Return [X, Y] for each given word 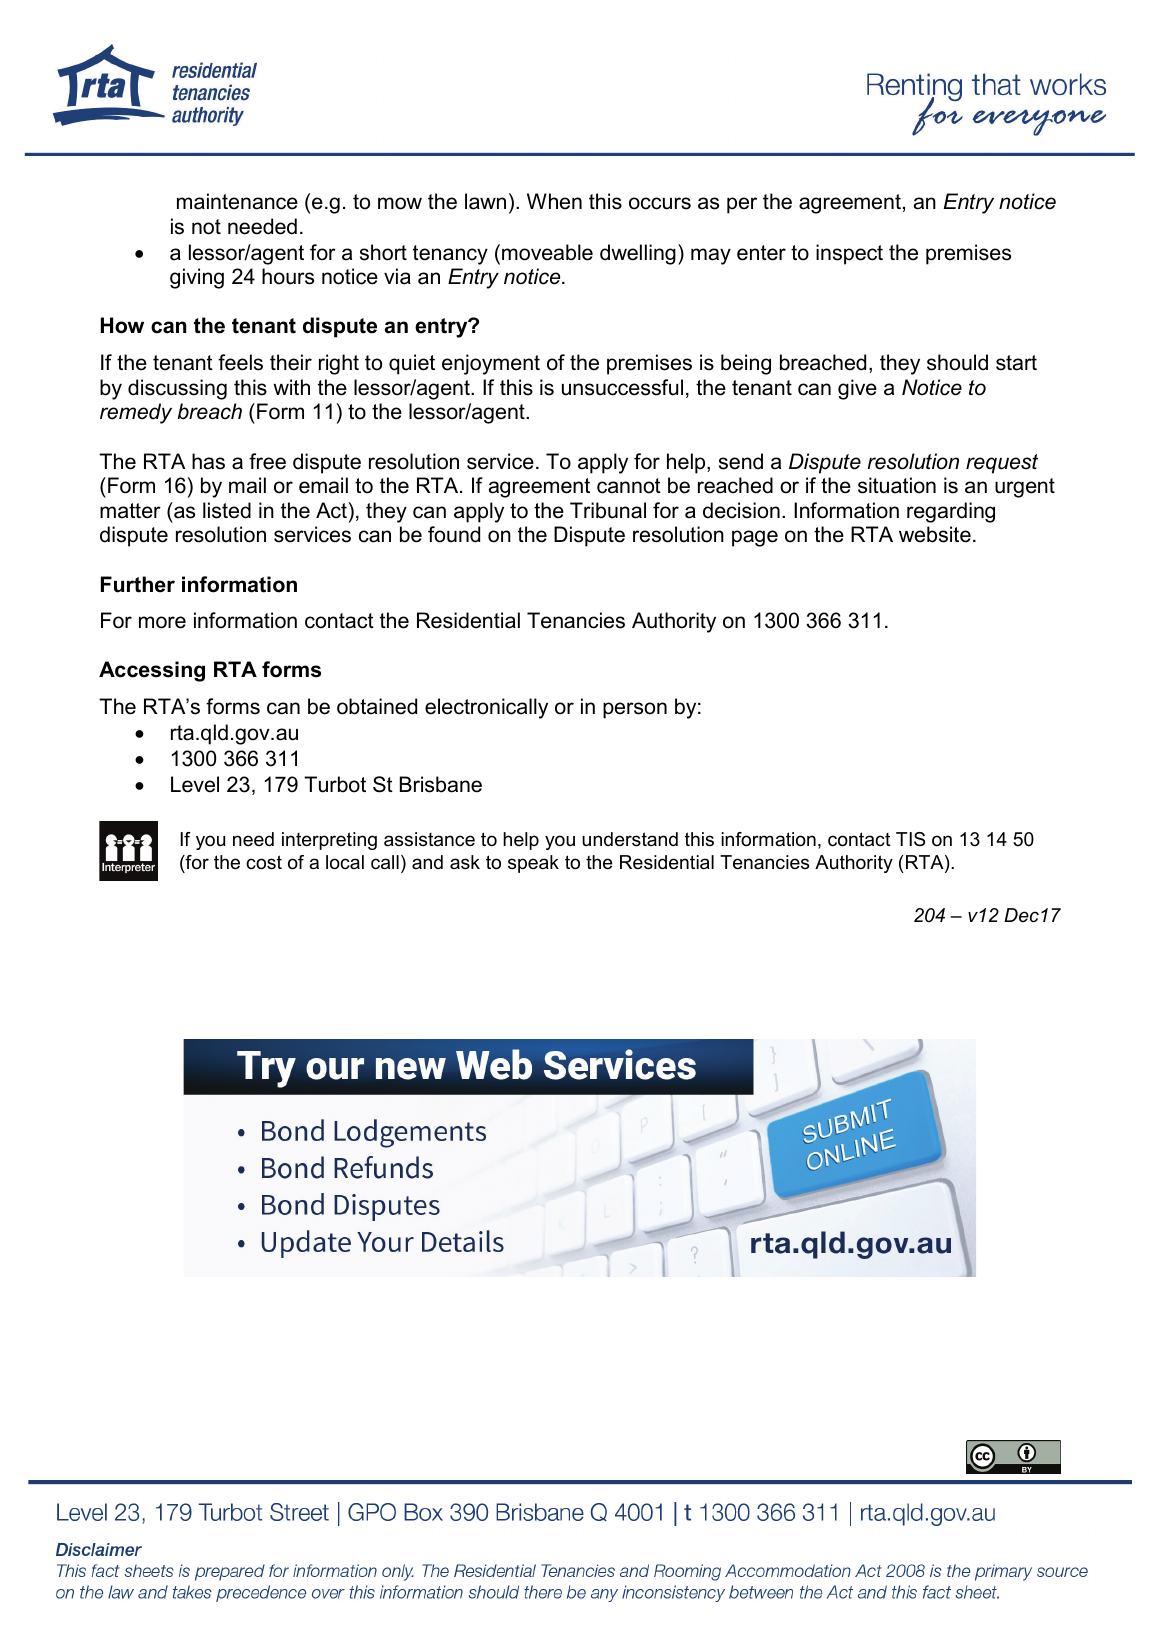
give [857, 389]
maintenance [237, 201]
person [635, 710]
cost [264, 862]
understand [630, 839]
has [208, 461]
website [935, 534]
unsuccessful [622, 387]
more [162, 622]
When [554, 201]
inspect [849, 254]
